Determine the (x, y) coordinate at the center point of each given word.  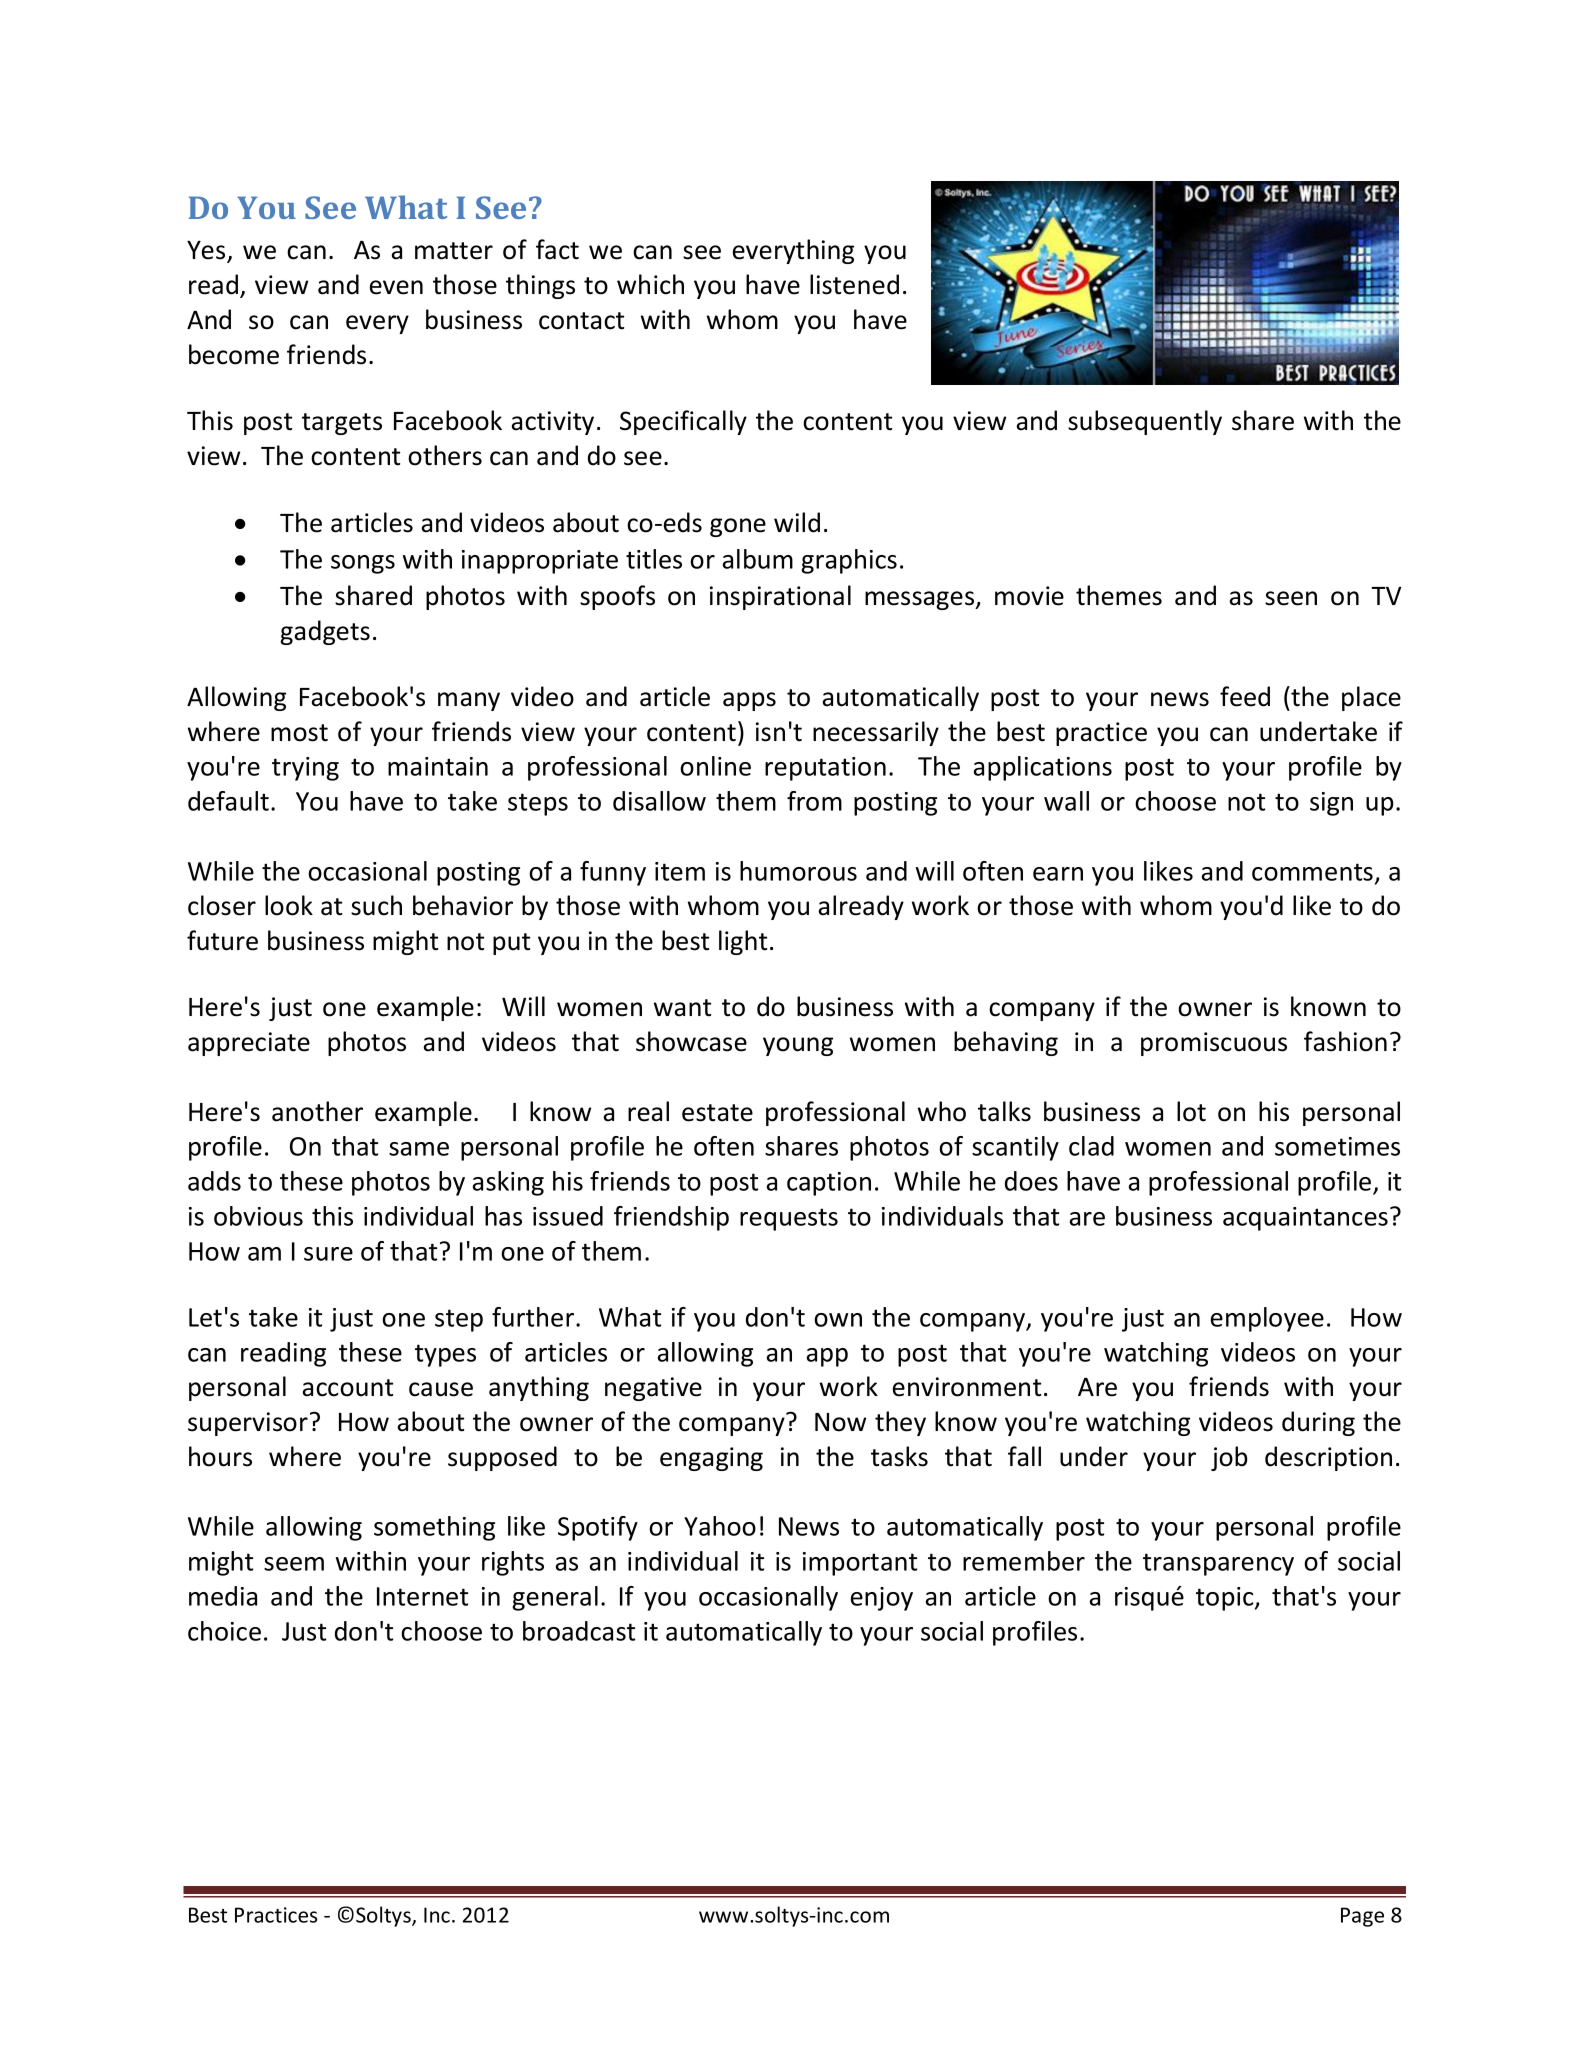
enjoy (882, 1599)
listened (854, 284)
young (798, 1046)
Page (1362, 1917)
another (317, 1111)
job (1229, 1458)
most (299, 733)
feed (1245, 696)
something (434, 1528)
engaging (711, 1459)
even (396, 287)
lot (1191, 1111)
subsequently (1145, 422)
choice (224, 1631)
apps (749, 701)
